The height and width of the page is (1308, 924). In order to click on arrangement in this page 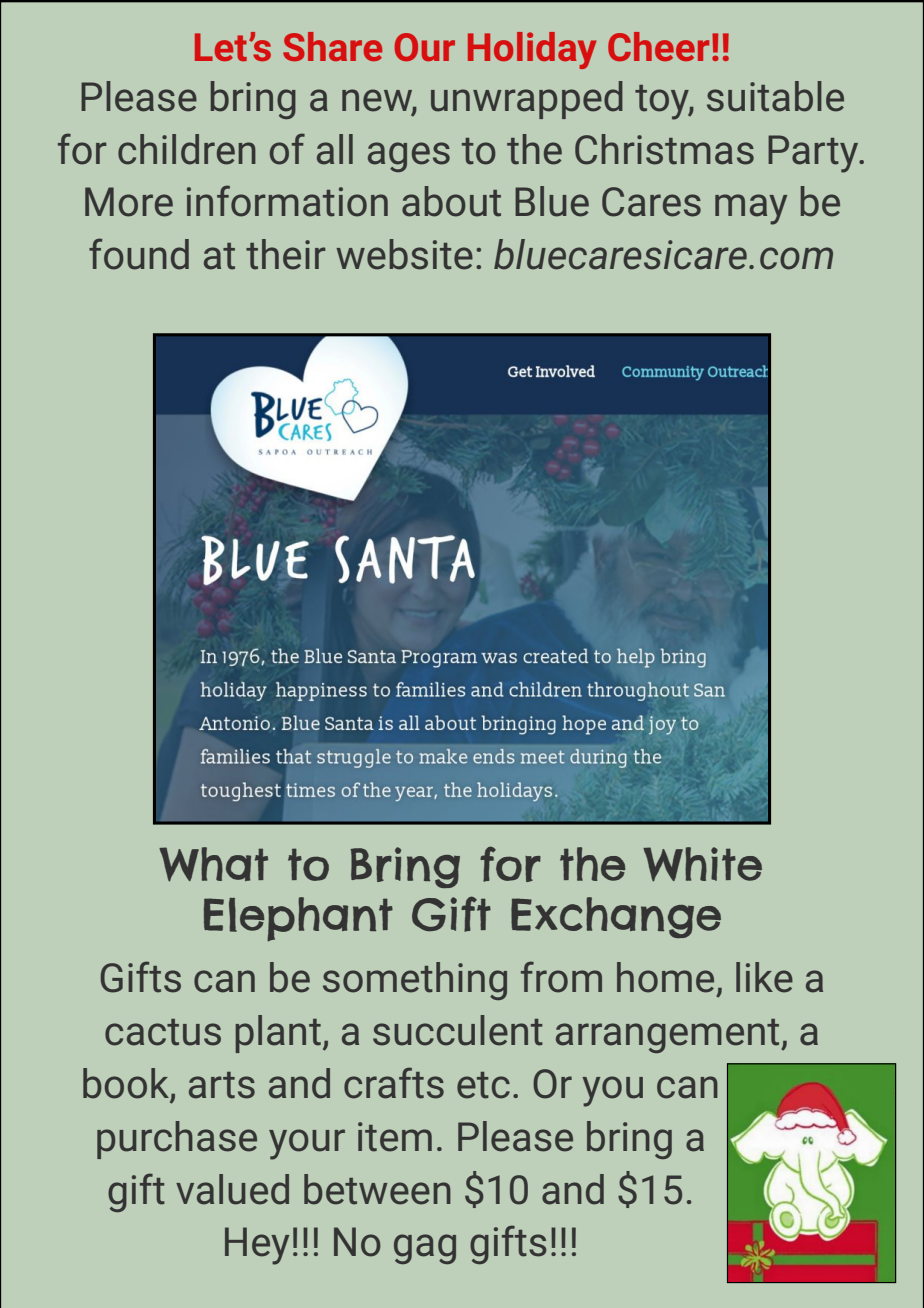, I will do `click(669, 1036)`.
